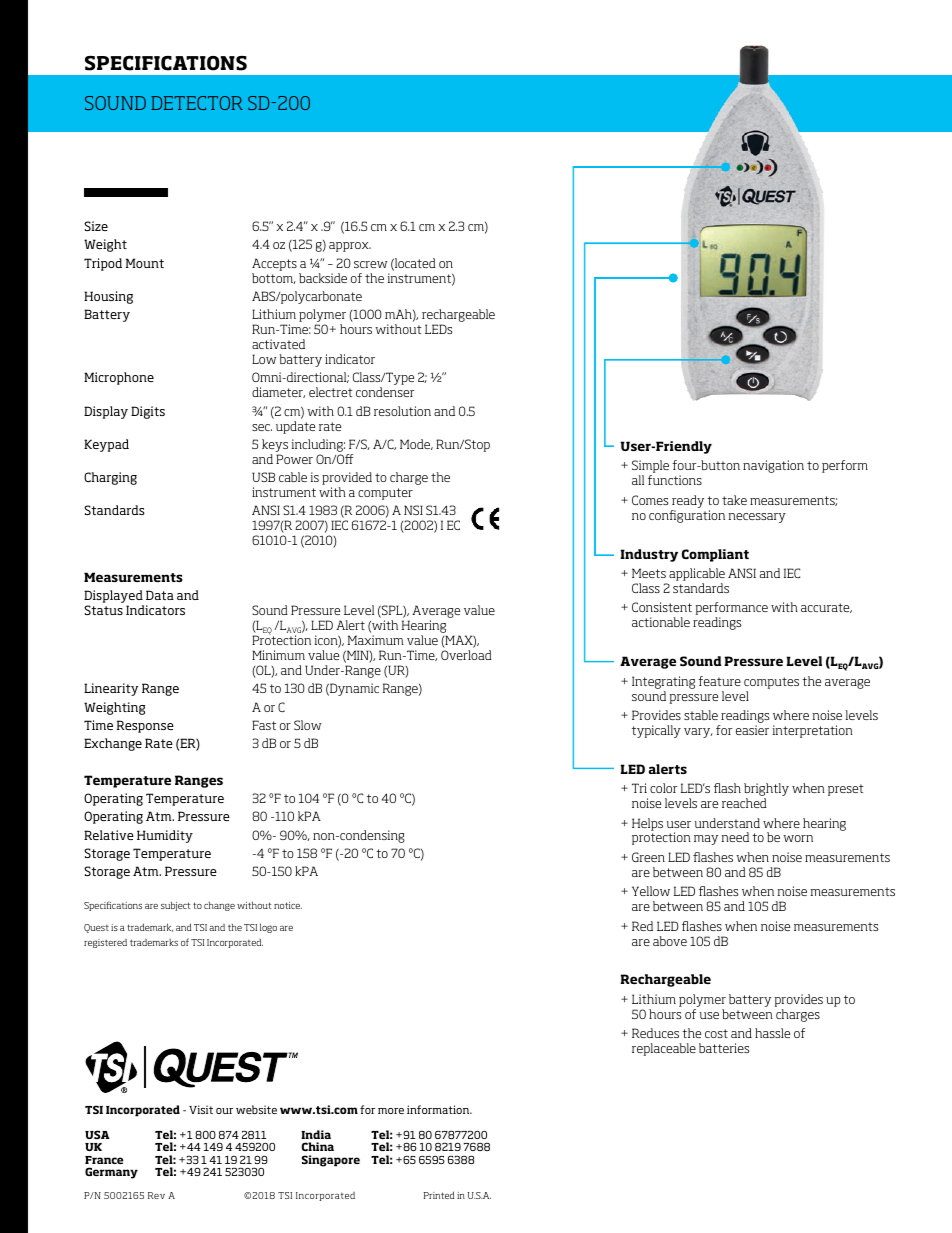 Image resolution: width=952 pixels, height=1233 pixels. What do you see at coordinates (647, 824) in the page?
I see `Helps` at bounding box center [647, 824].
